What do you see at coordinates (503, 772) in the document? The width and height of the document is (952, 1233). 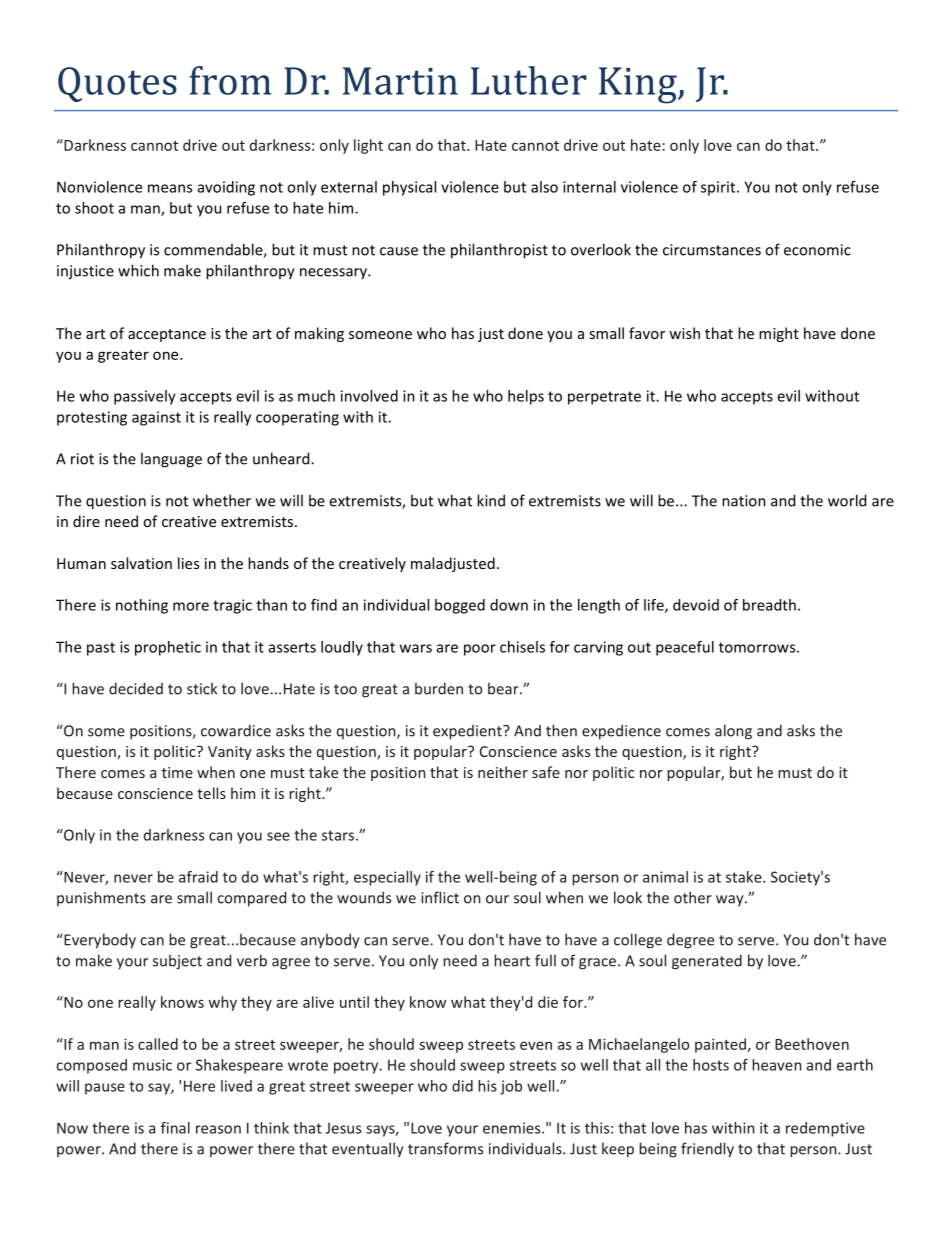 I see `neither` at bounding box center [503, 772].
